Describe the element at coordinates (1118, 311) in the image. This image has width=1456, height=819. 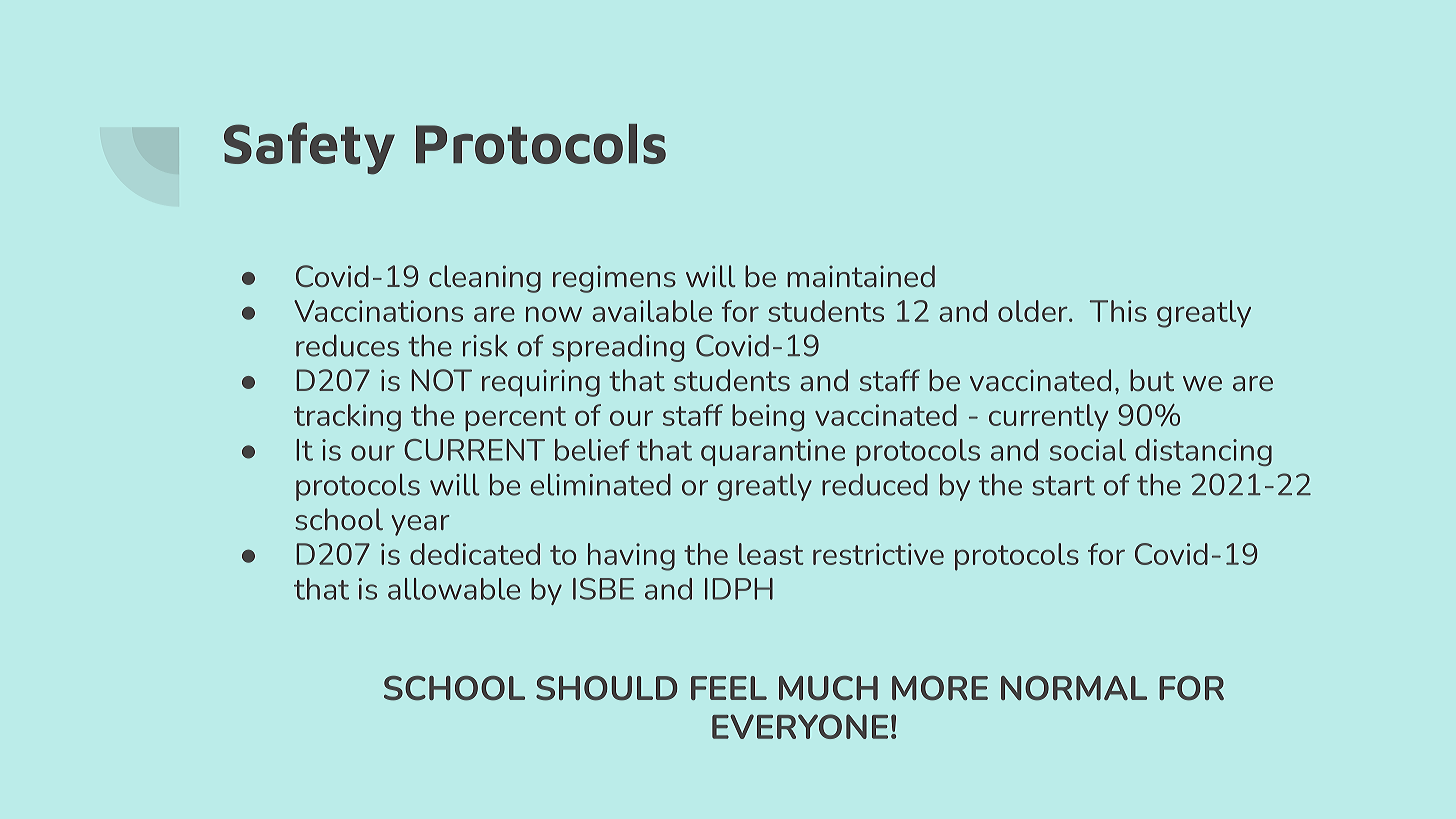
I see `This` at that location.
